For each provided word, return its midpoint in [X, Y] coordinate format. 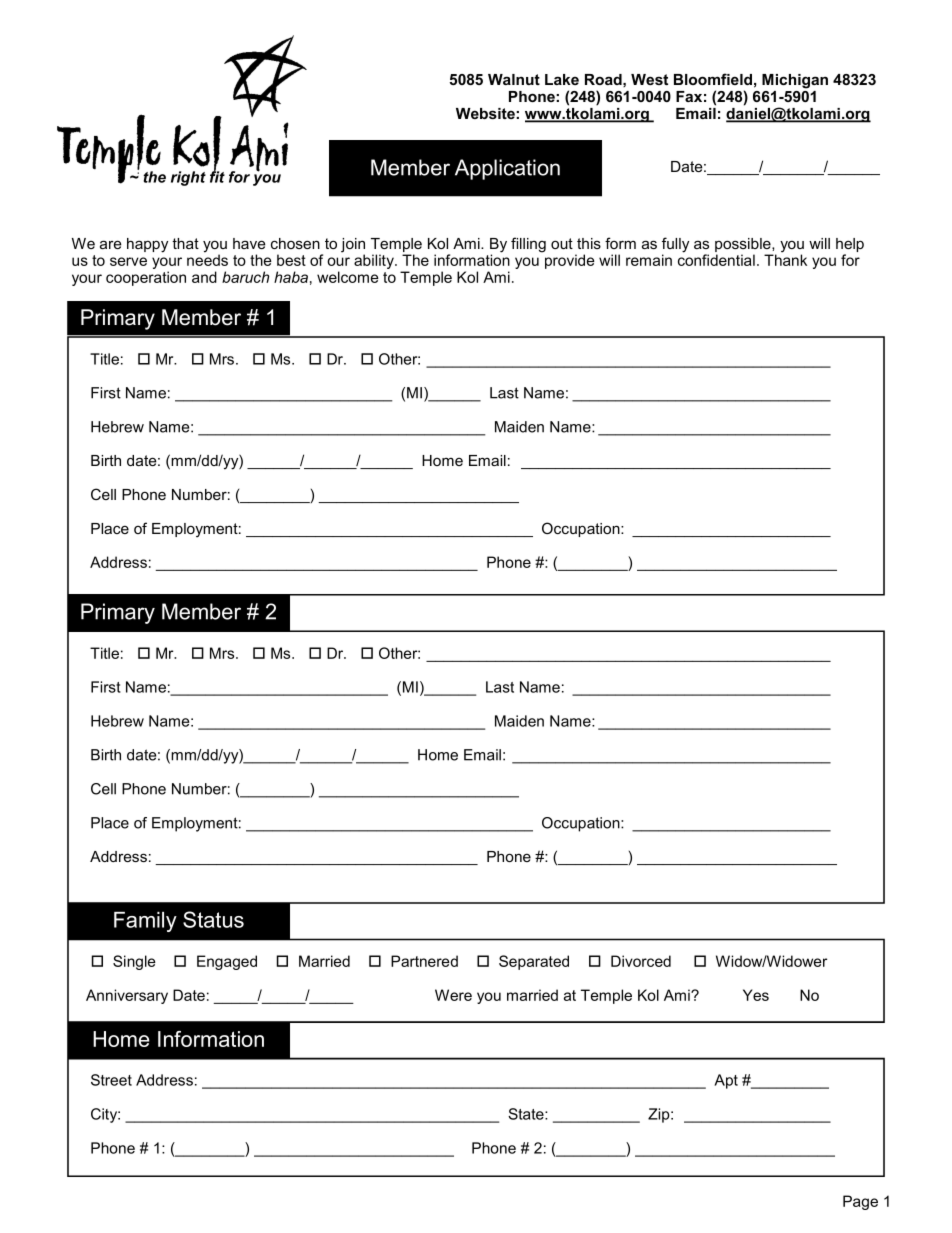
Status [213, 919]
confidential [716, 259]
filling [528, 245]
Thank [785, 259]
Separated [534, 962]
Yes [756, 995]
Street [111, 1080]
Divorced [641, 961]
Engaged [227, 962]
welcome [348, 277]
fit [217, 176]
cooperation [146, 278]
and [204, 277]
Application [507, 169]
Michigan [795, 81]
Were [453, 995]
